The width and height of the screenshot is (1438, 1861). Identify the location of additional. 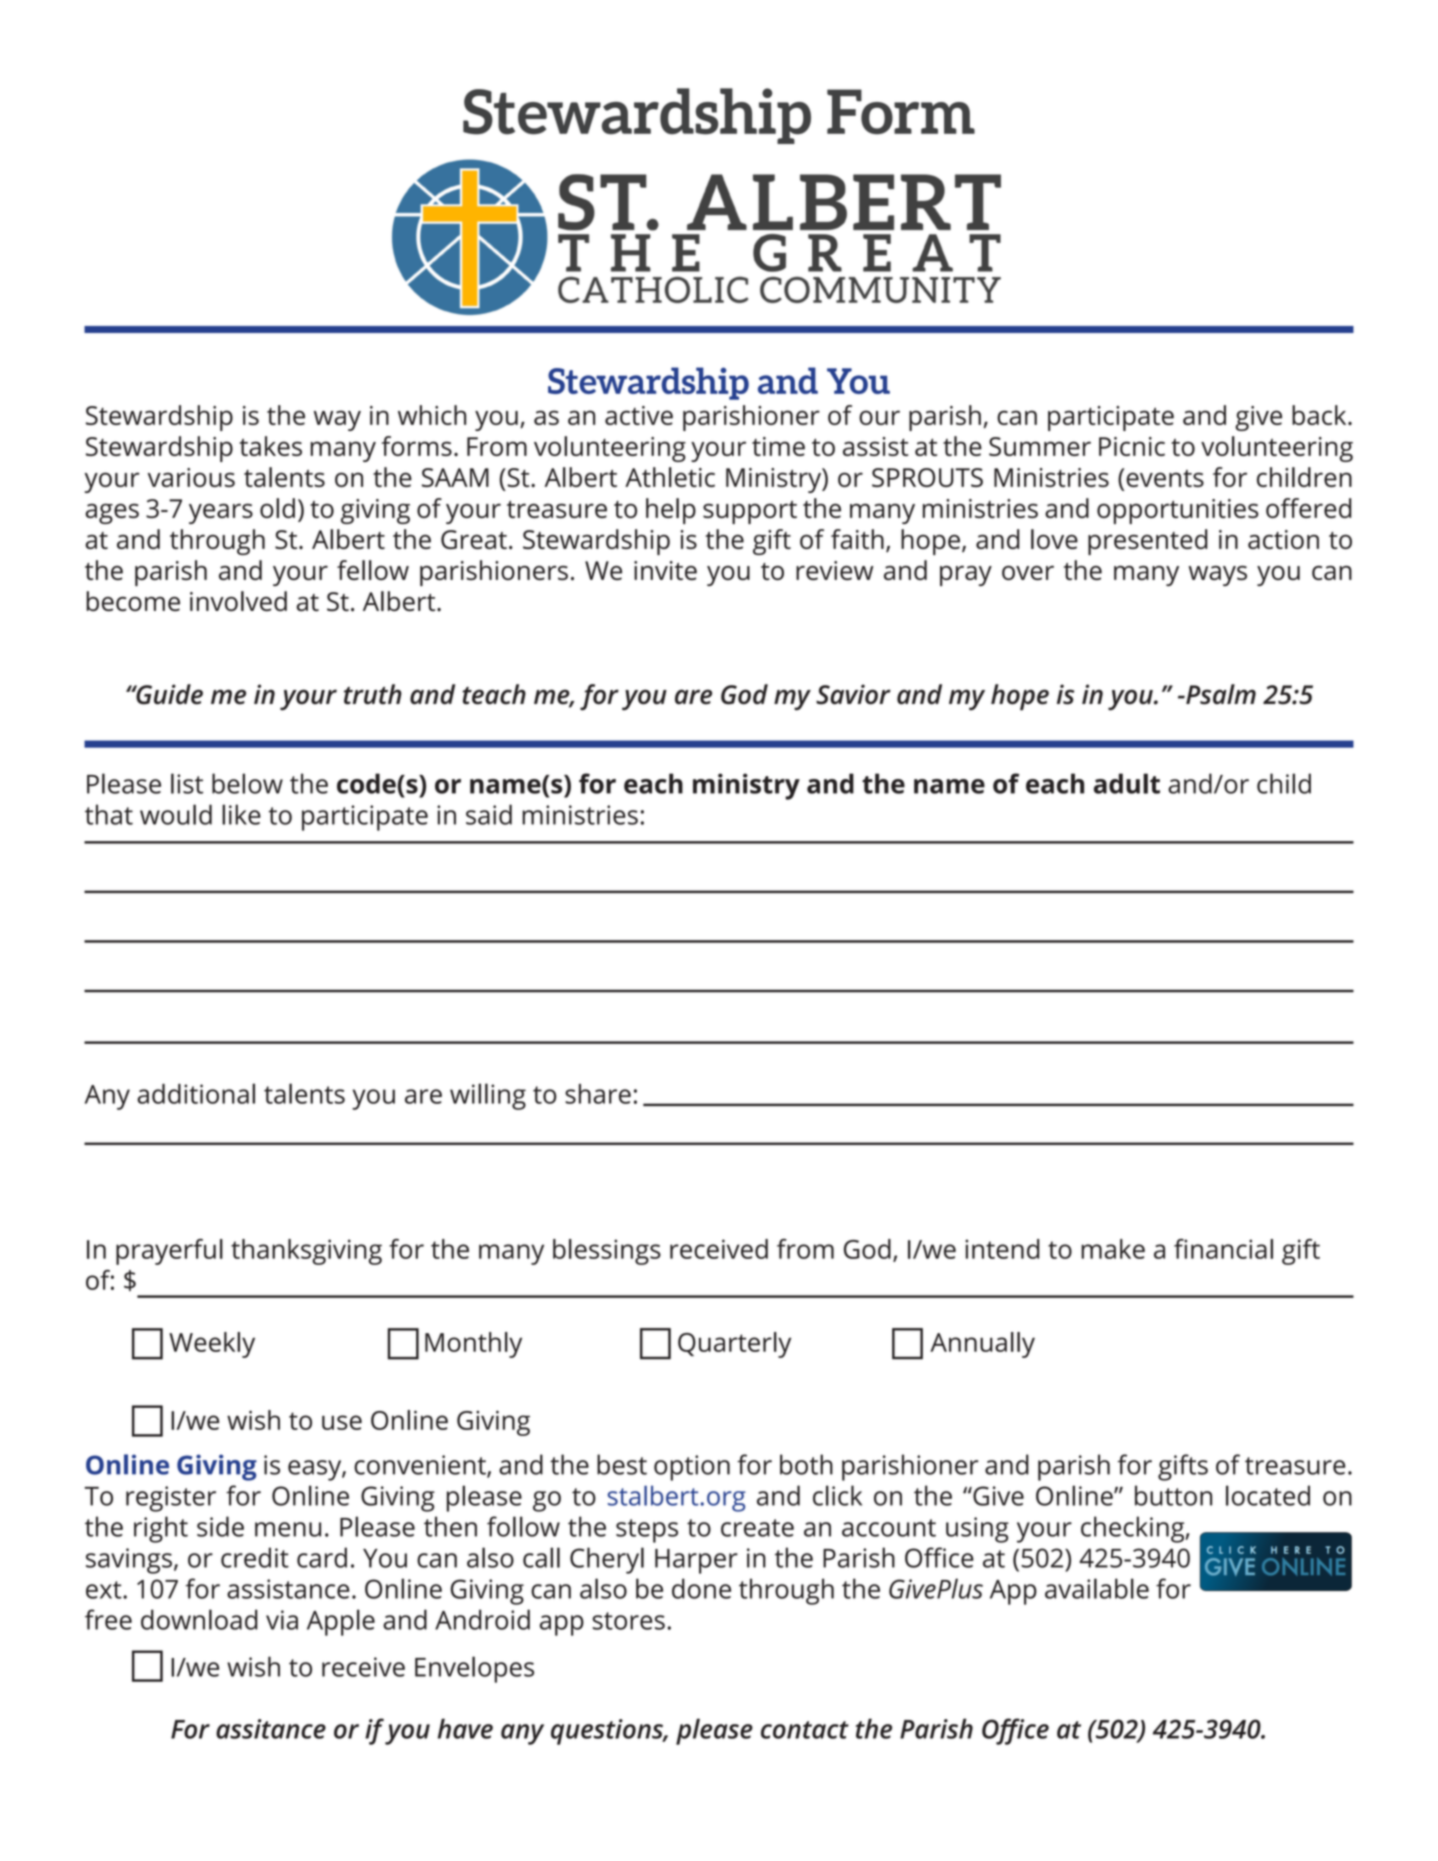
(196, 1093).
